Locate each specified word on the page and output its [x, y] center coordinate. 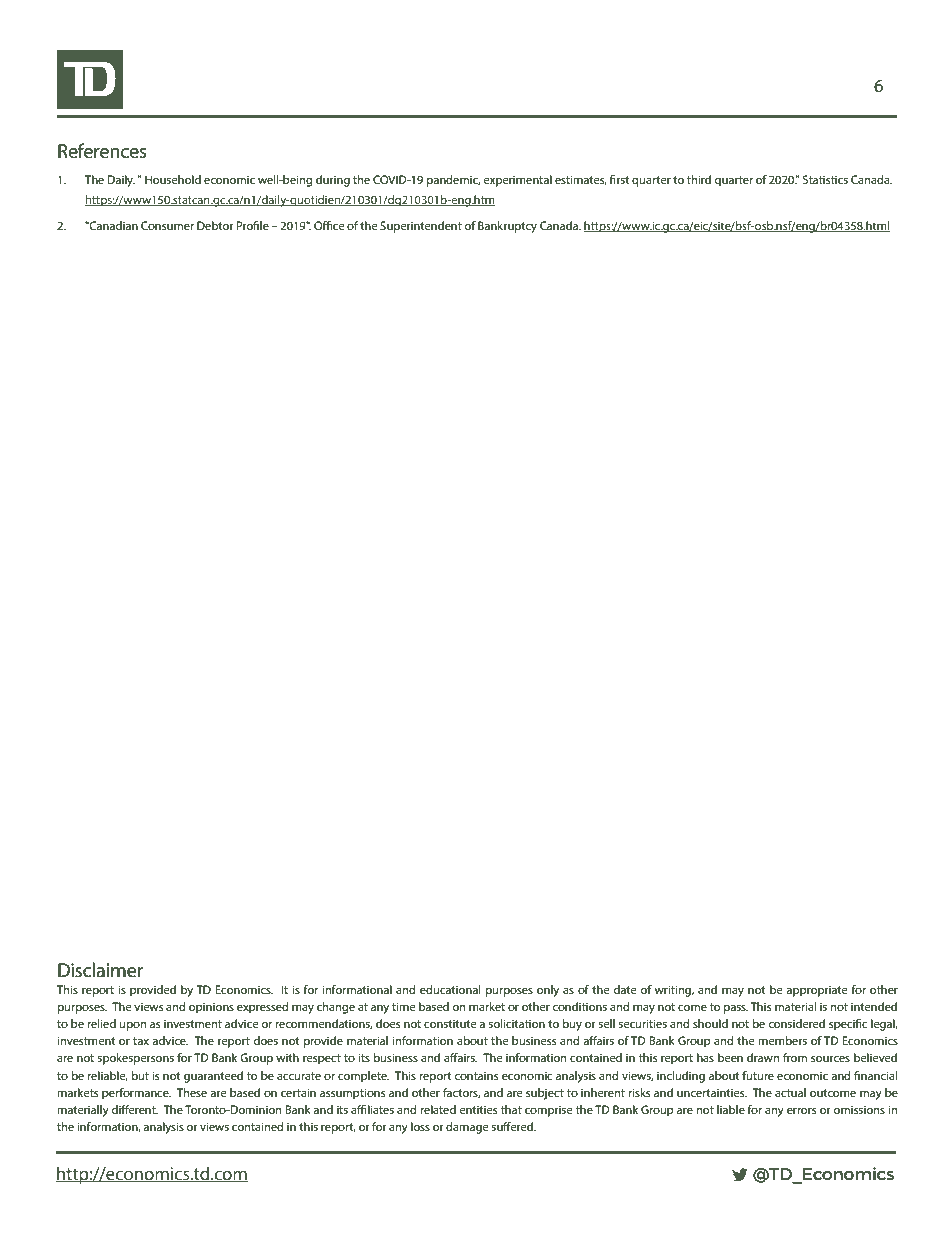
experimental [517, 181]
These [192, 1092]
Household [173, 179]
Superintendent [421, 227]
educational [450, 989]
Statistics [825, 179]
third [699, 179]
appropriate [817, 991]
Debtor [215, 225]
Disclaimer [100, 970]
